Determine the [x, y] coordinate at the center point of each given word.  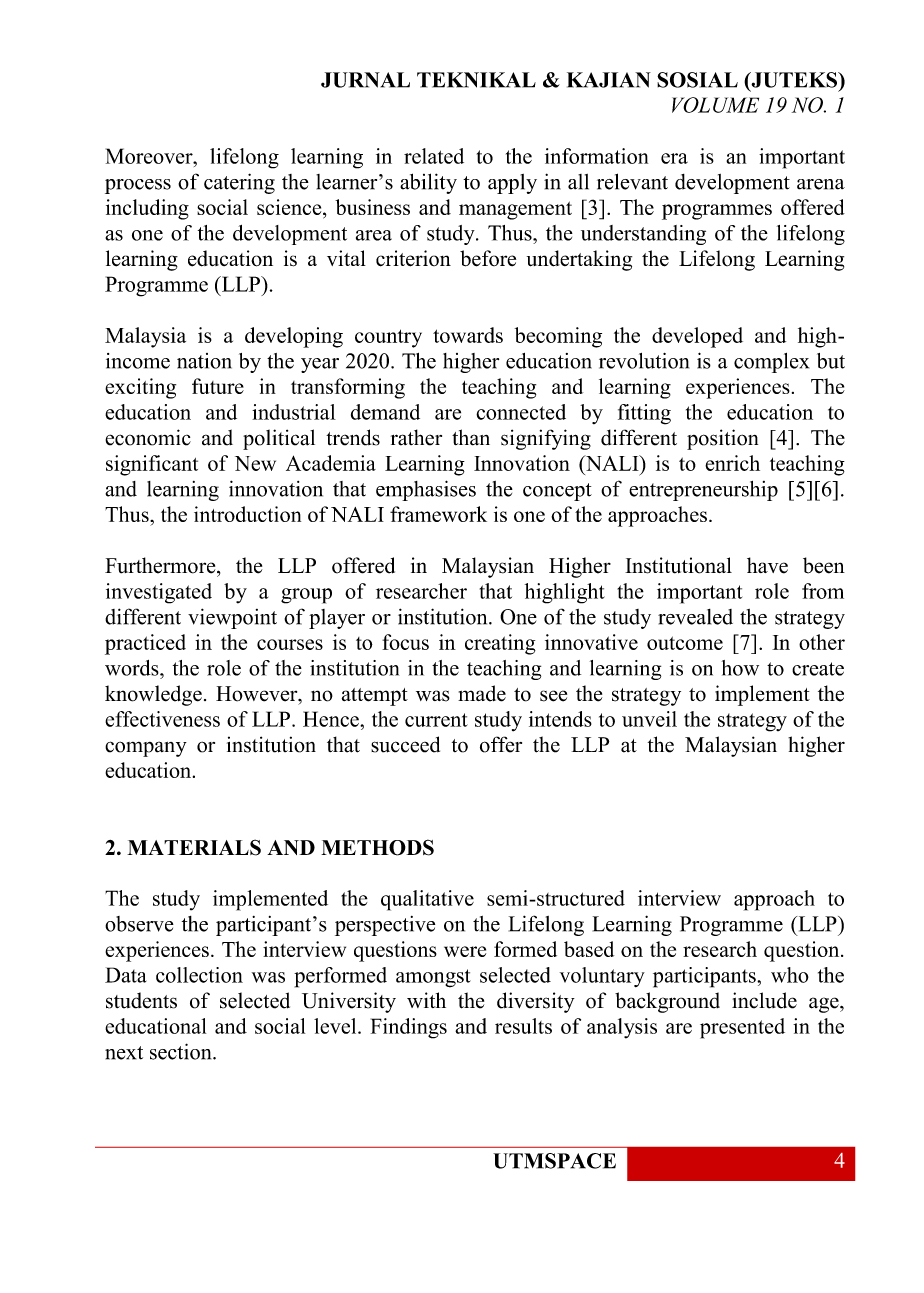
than [471, 437]
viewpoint [232, 618]
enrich [732, 463]
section [182, 1051]
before [488, 258]
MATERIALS [194, 847]
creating [500, 644]
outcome [685, 643]
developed [697, 337]
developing [294, 337]
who [790, 975]
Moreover [150, 156]
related [434, 156]
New [255, 463]
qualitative [427, 900]
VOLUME [715, 105]
